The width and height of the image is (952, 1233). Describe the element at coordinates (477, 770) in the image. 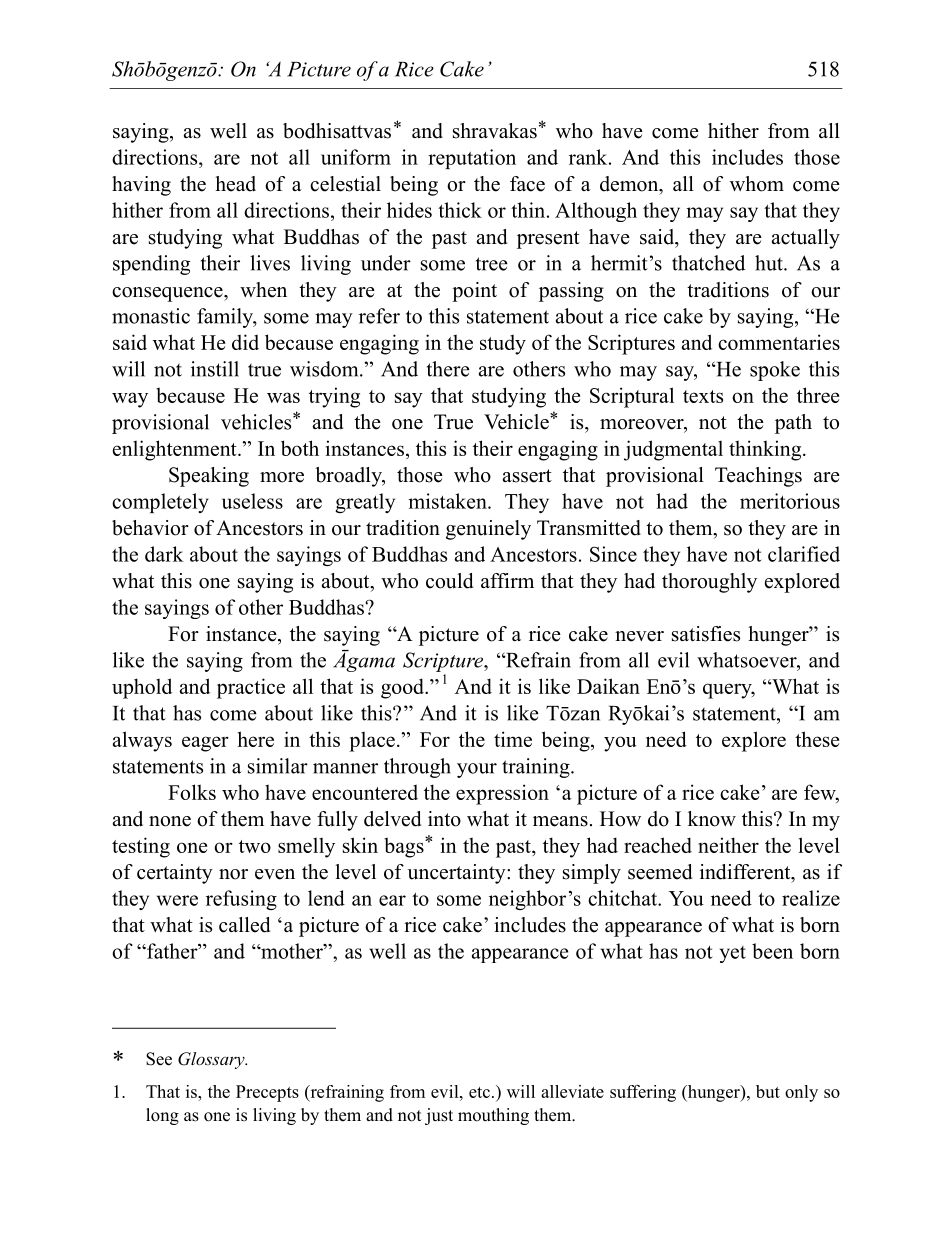

I see `your` at that location.
